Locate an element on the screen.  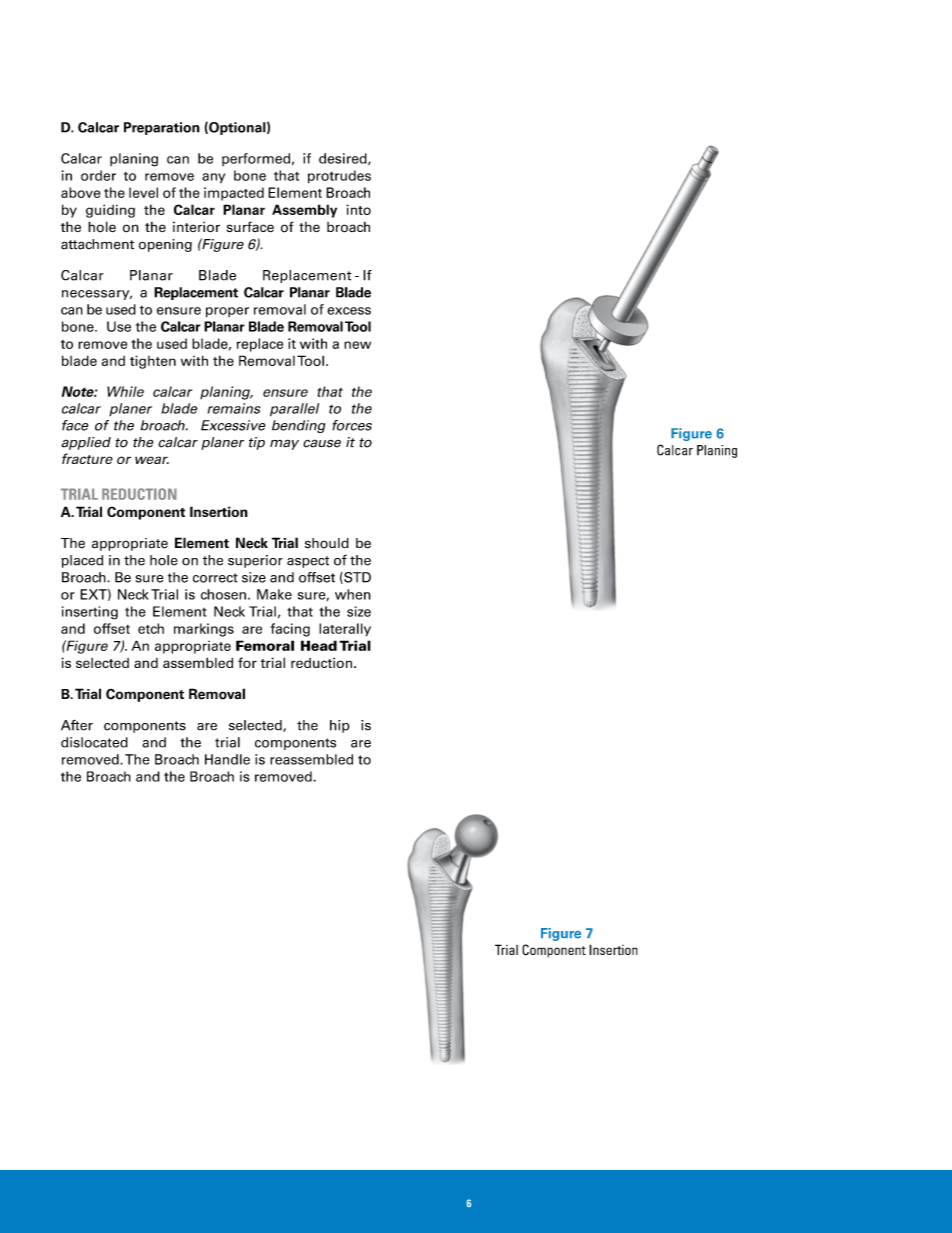
remains is located at coordinates (234, 408).
